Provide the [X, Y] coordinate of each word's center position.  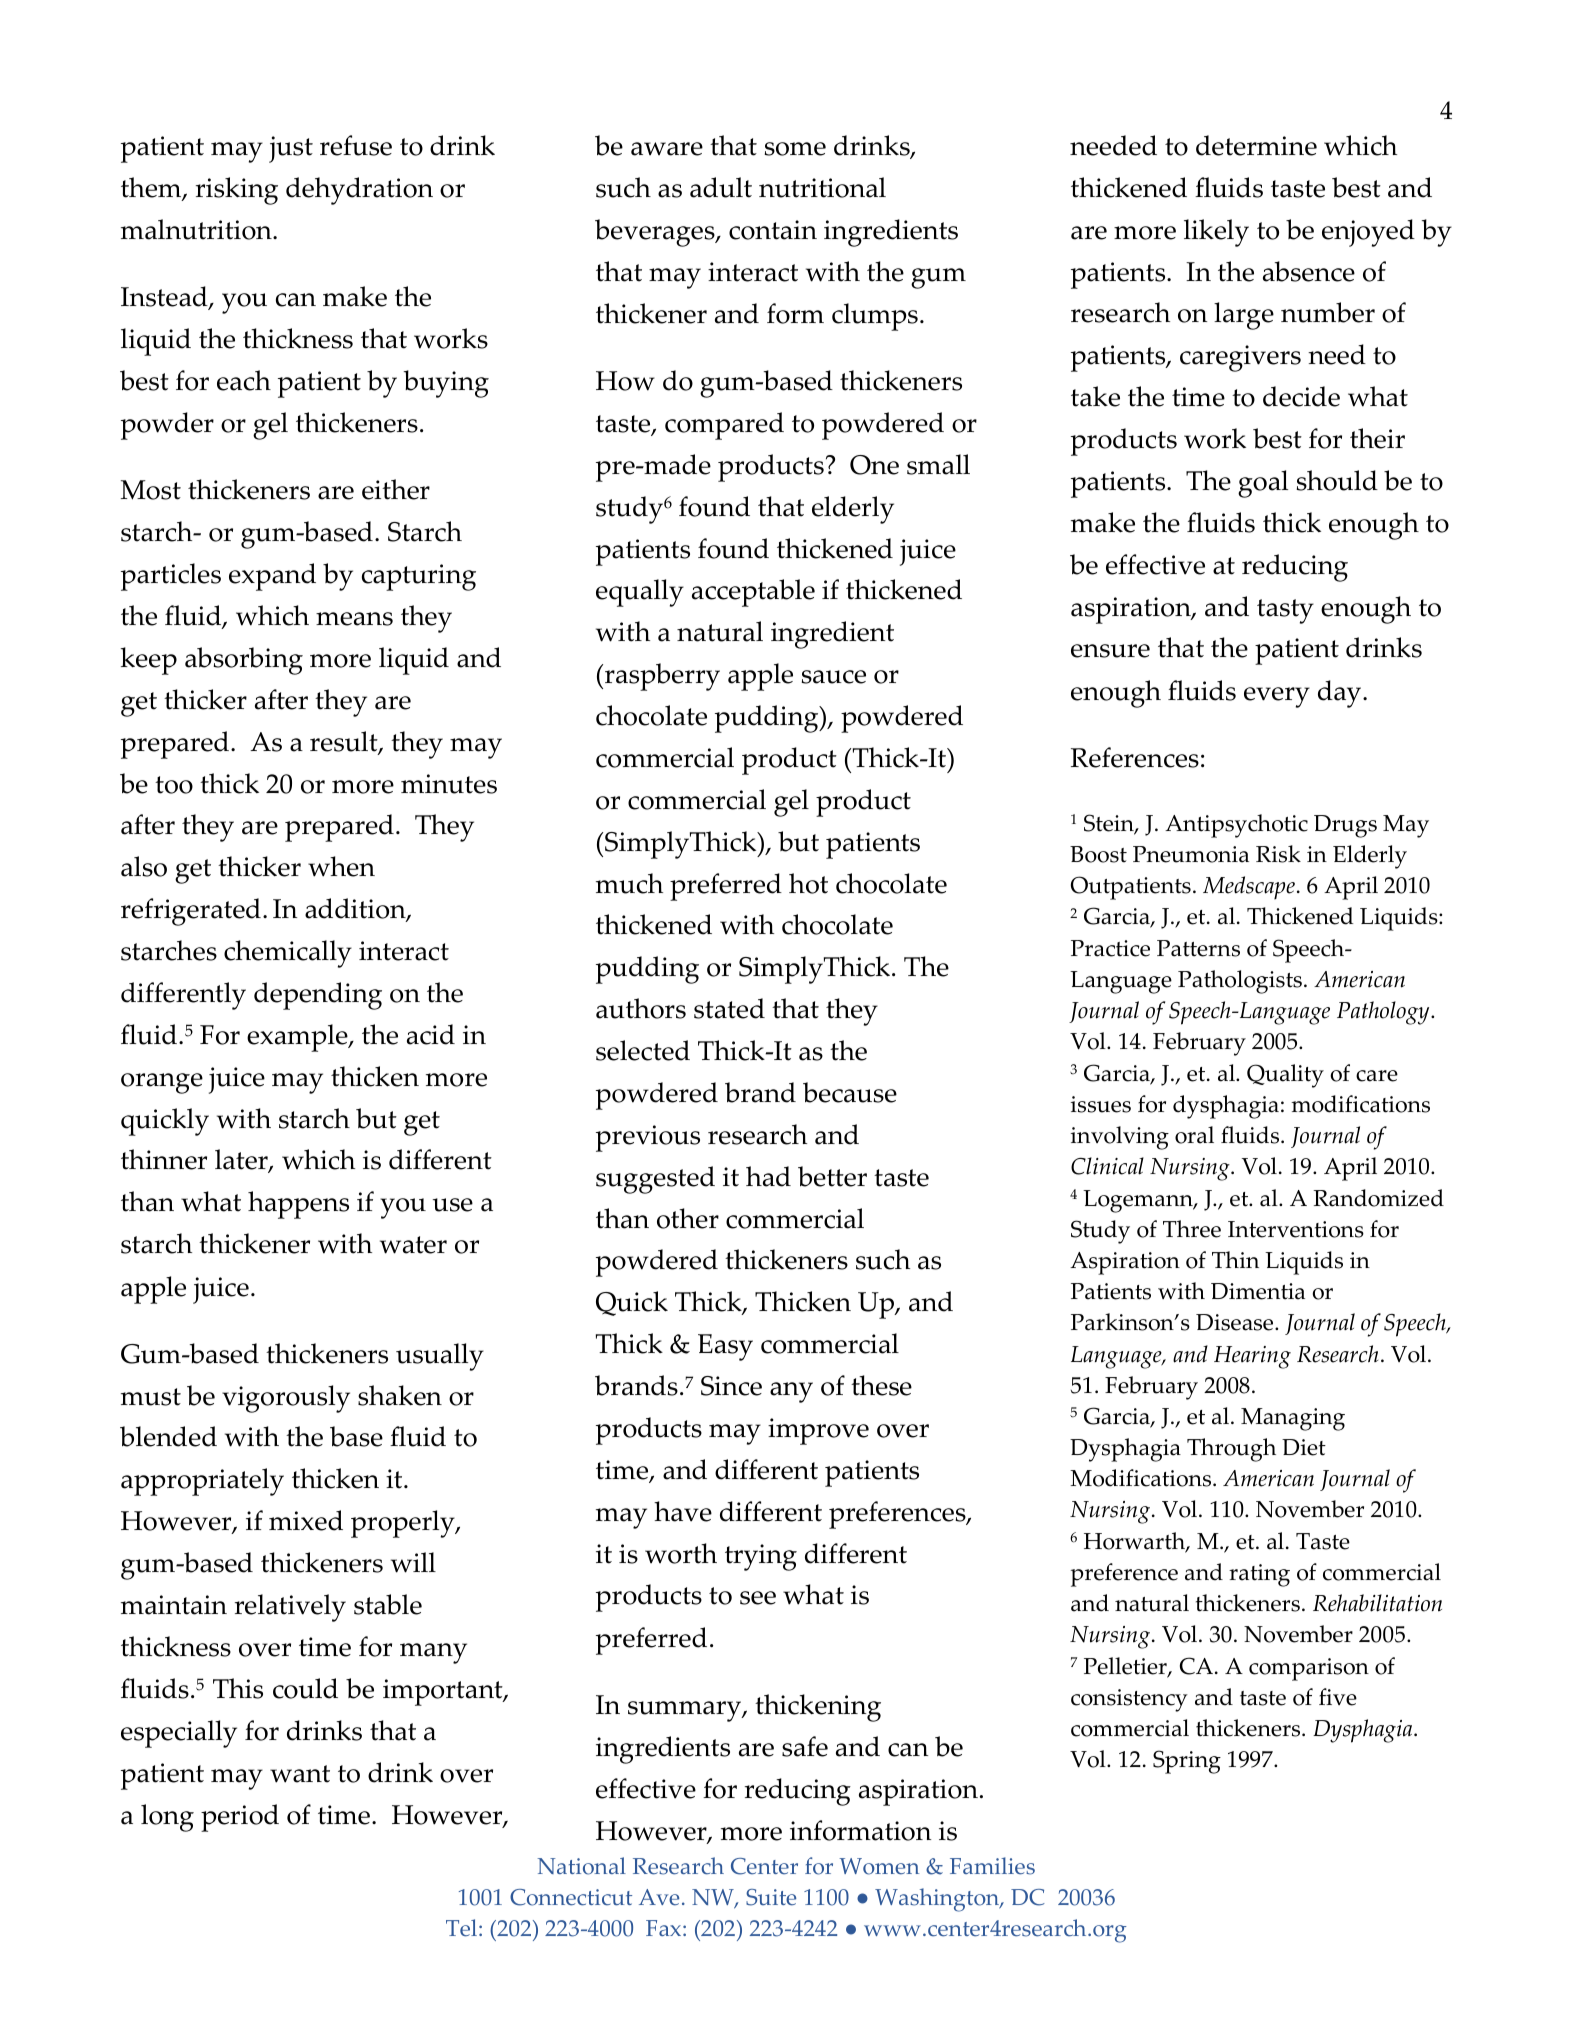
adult [721, 187]
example [298, 1038]
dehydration [359, 191]
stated [729, 1008]
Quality [1285, 1076]
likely [1216, 233]
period [240, 1818]
